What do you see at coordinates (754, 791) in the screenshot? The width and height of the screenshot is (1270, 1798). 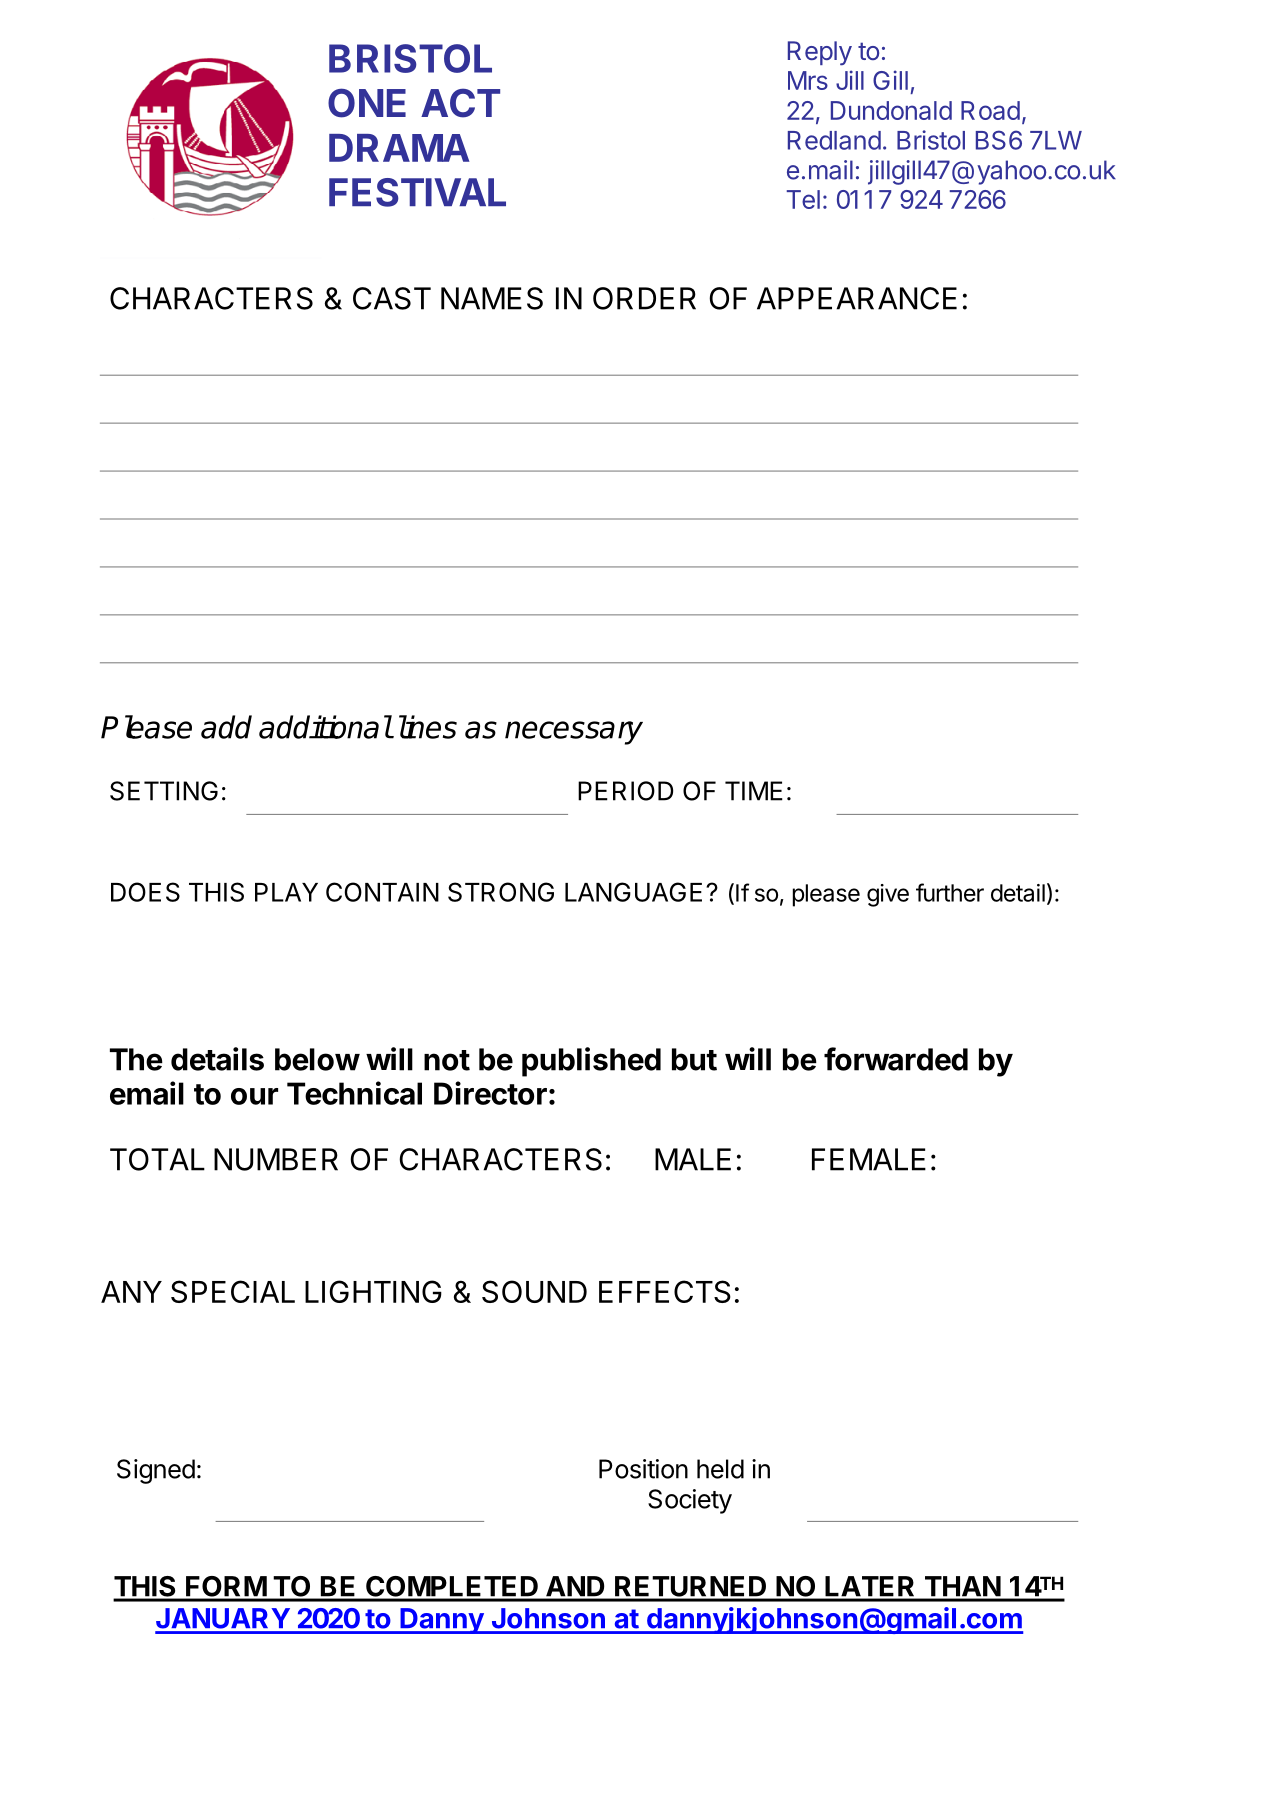 I see `TIME` at bounding box center [754, 791].
